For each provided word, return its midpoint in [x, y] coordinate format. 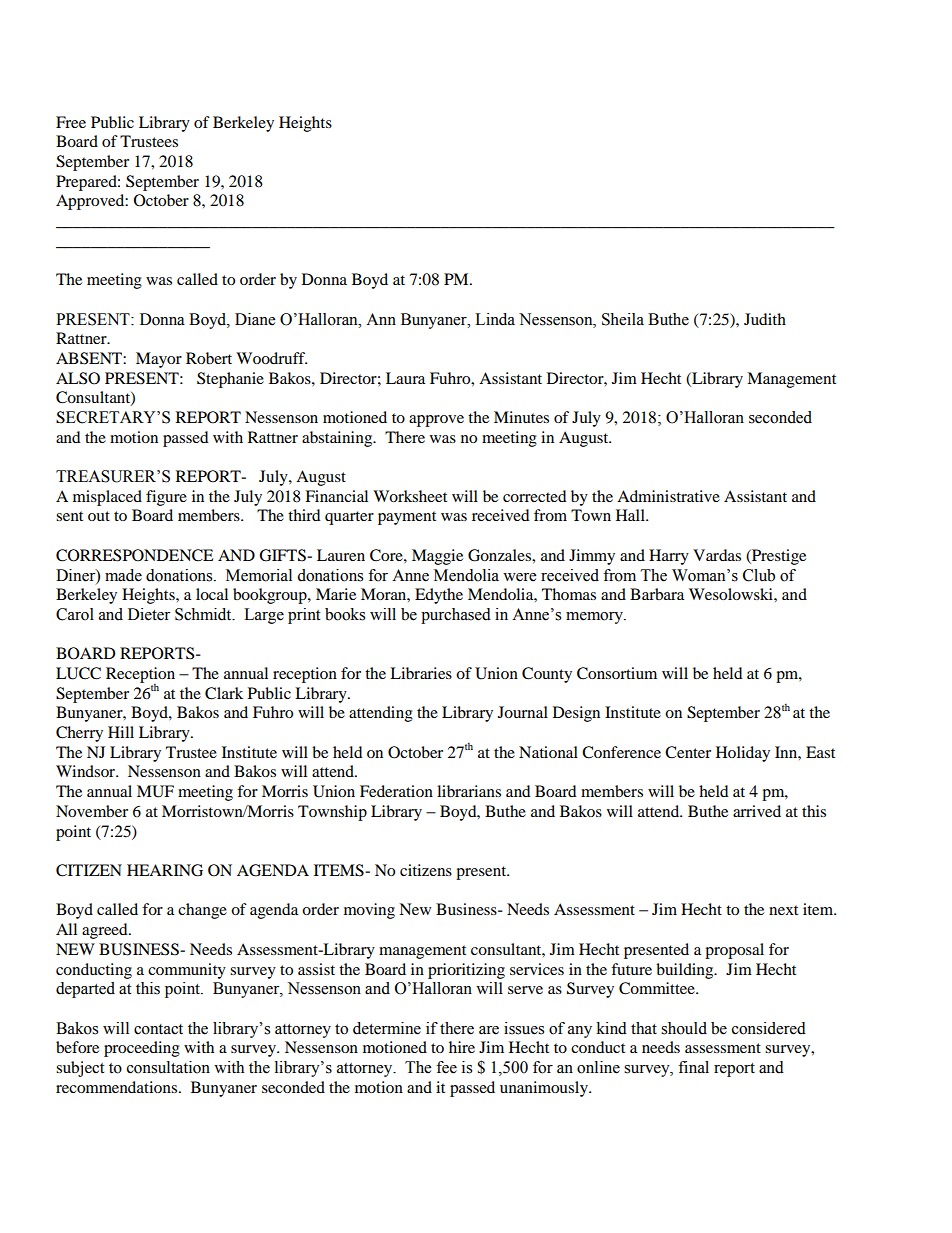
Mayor [159, 360]
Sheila [623, 319]
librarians [469, 791]
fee [446, 1067]
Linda [495, 319]
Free [71, 122]
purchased [456, 616]
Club [759, 575]
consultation [168, 1067]
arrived [757, 811]
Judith [765, 319]
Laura [405, 378]
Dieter [149, 614]
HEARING [165, 870]
